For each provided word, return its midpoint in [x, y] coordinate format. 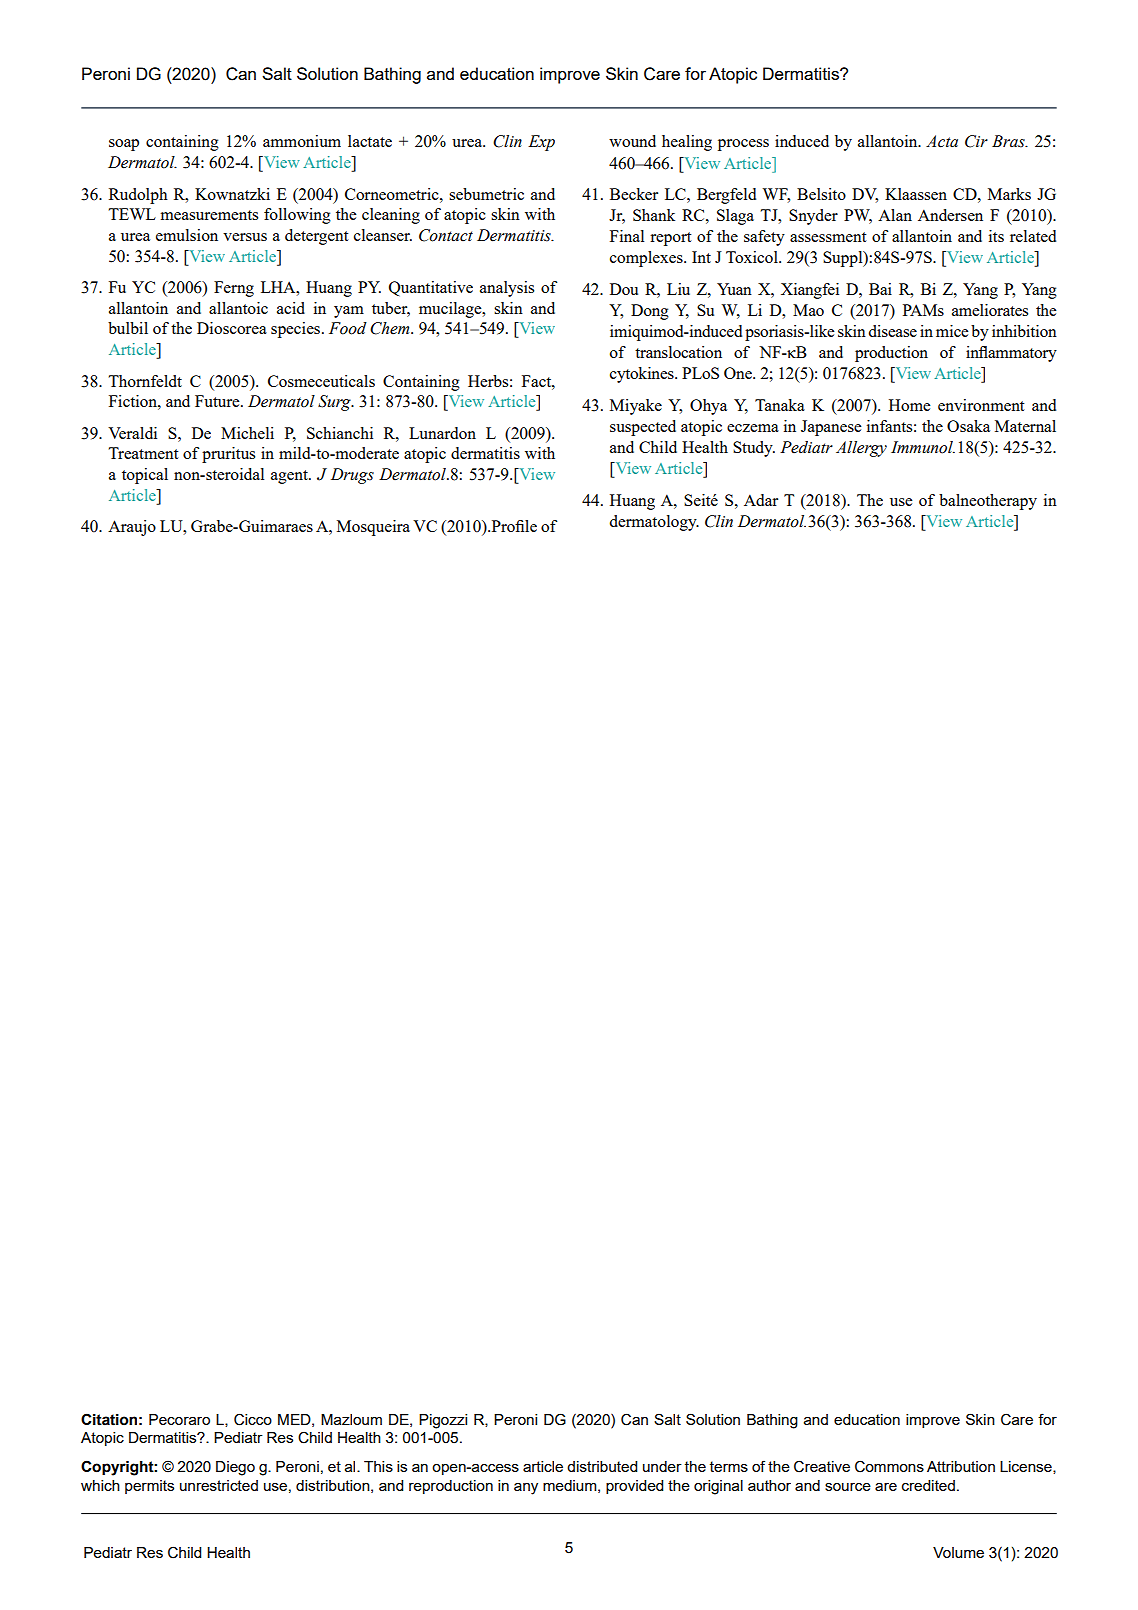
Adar [761, 500]
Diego [235, 1468]
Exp [541, 143]
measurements [209, 215]
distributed [602, 1466]
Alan [895, 215]
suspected [643, 428]
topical [145, 476]
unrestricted [219, 1485]
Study [754, 449]
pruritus [228, 455]
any [526, 1489]
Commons [889, 1466]
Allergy [861, 449]
